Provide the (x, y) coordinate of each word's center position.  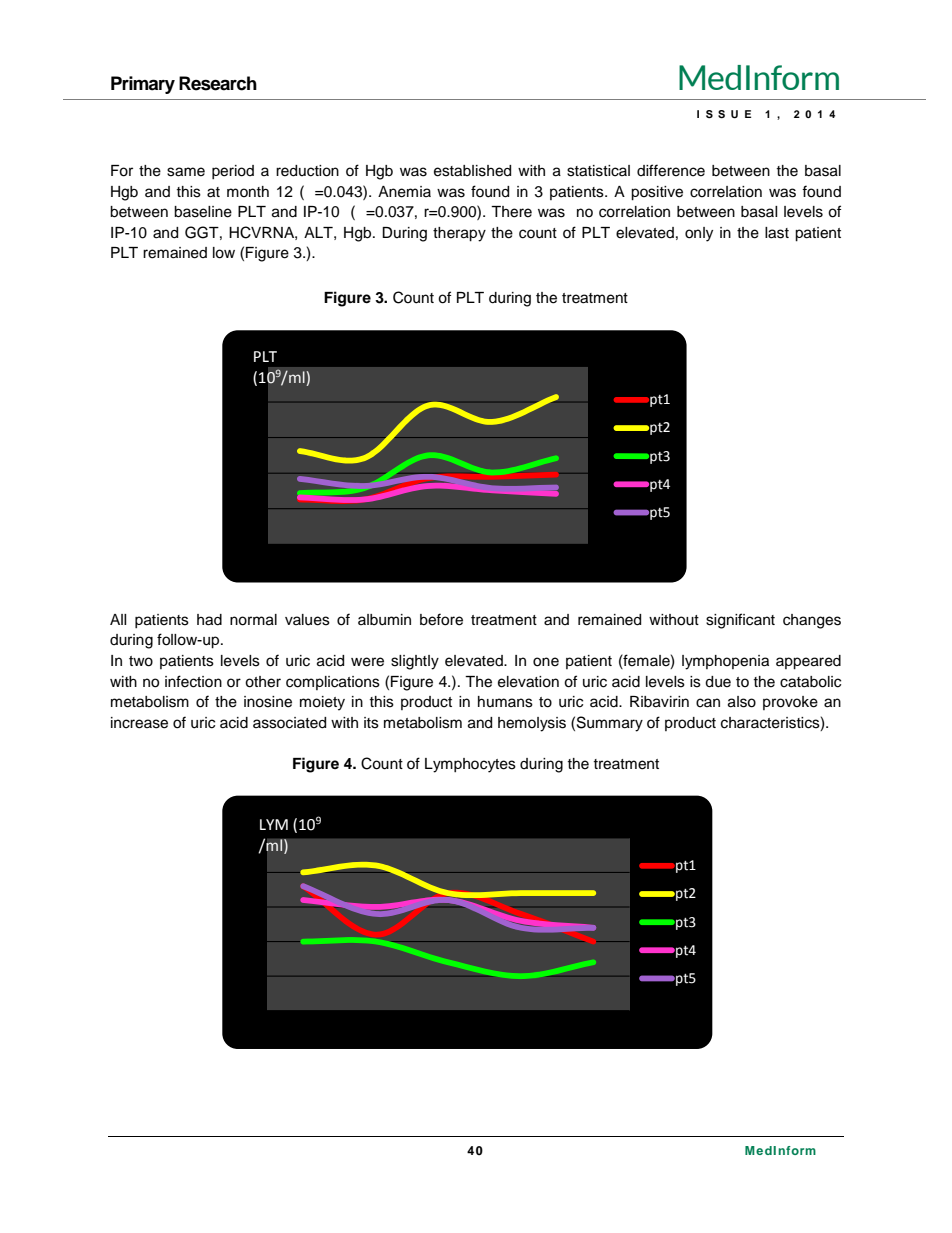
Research (218, 83)
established (472, 171)
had (209, 620)
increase (139, 723)
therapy (459, 234)
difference (671, 170)
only (699, 234)
